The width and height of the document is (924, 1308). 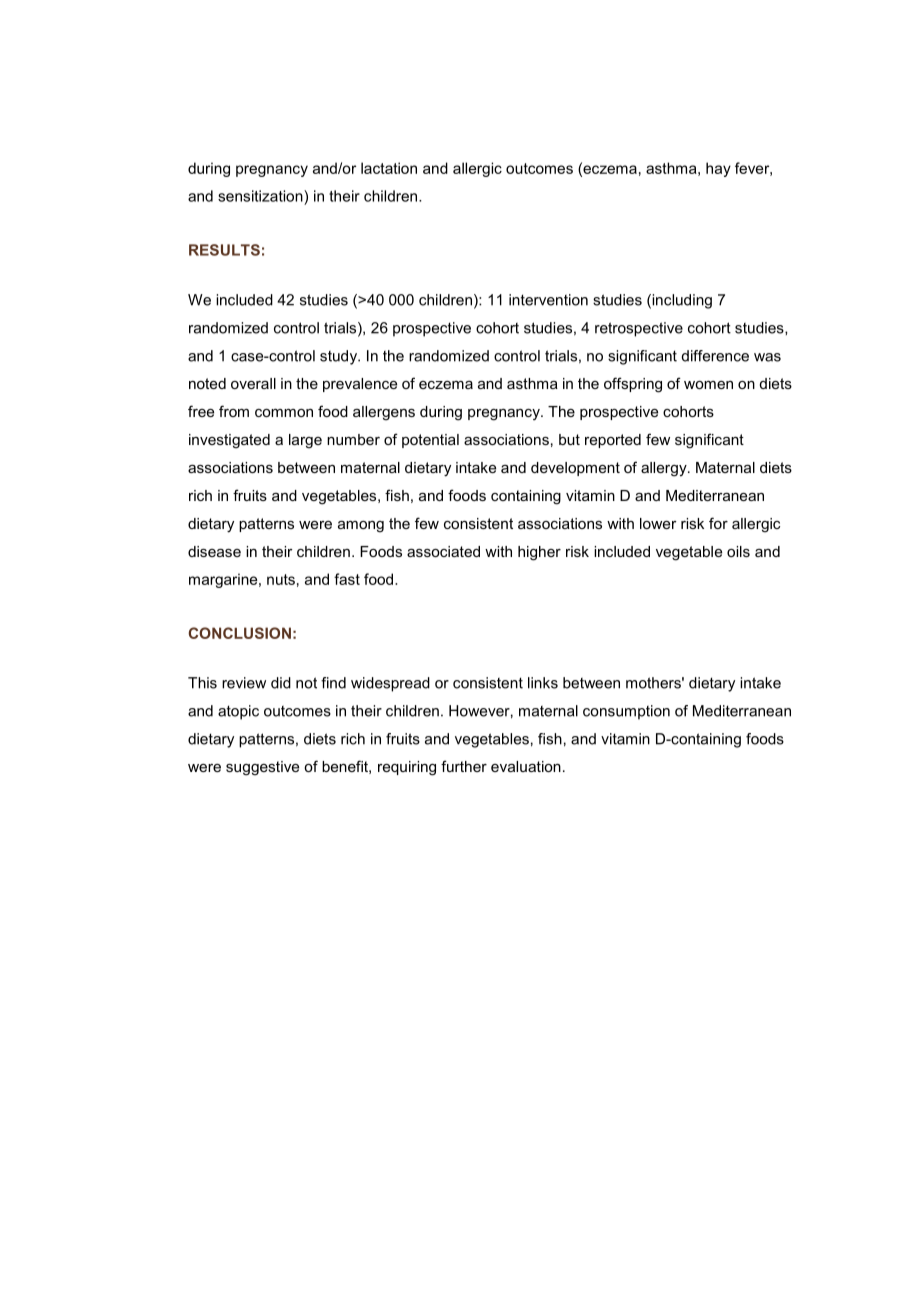 I want to click on potential, so click(x=430, y=441).
